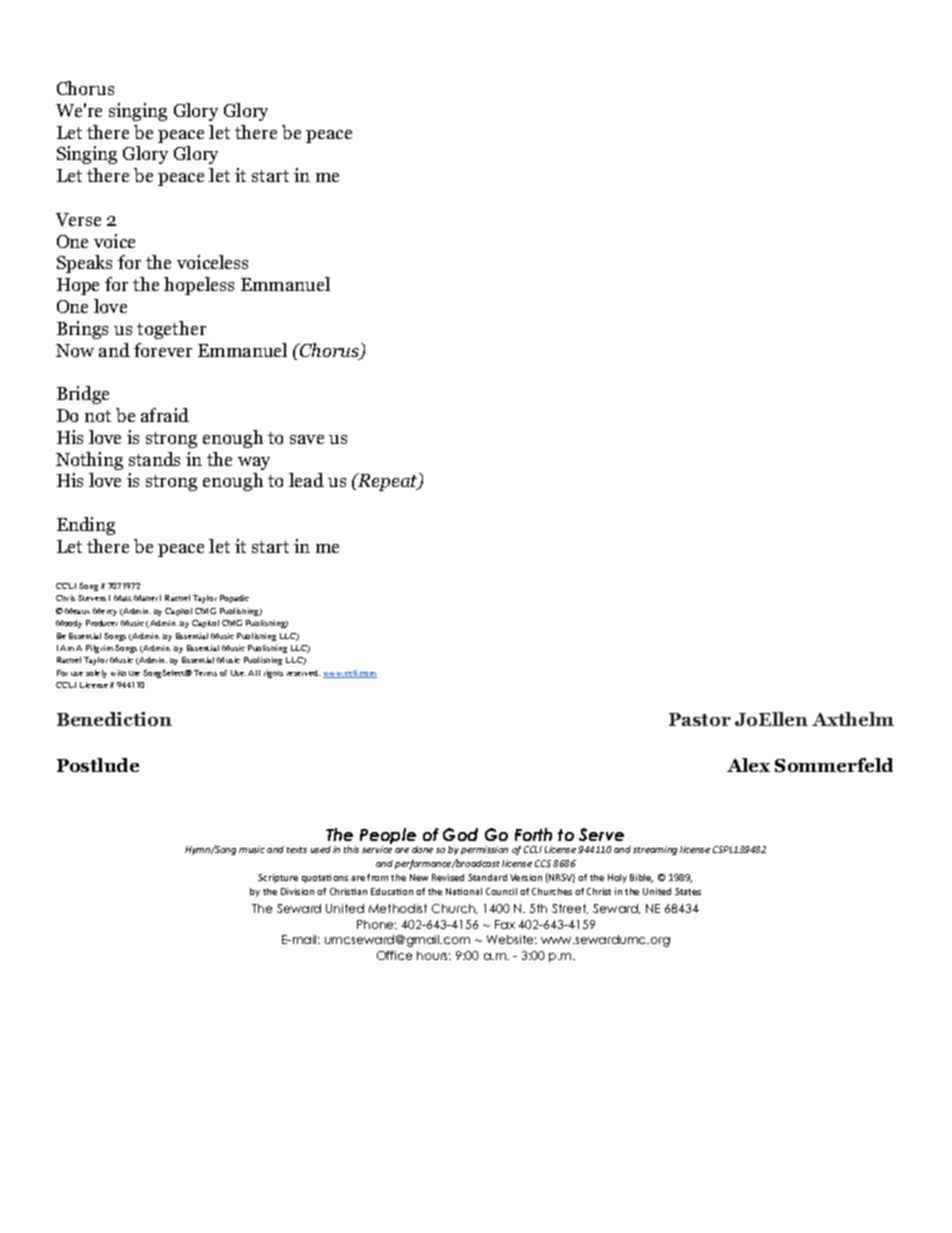  Describe the element at coordinates (307, 439) in the page. I see `save` at that location.
